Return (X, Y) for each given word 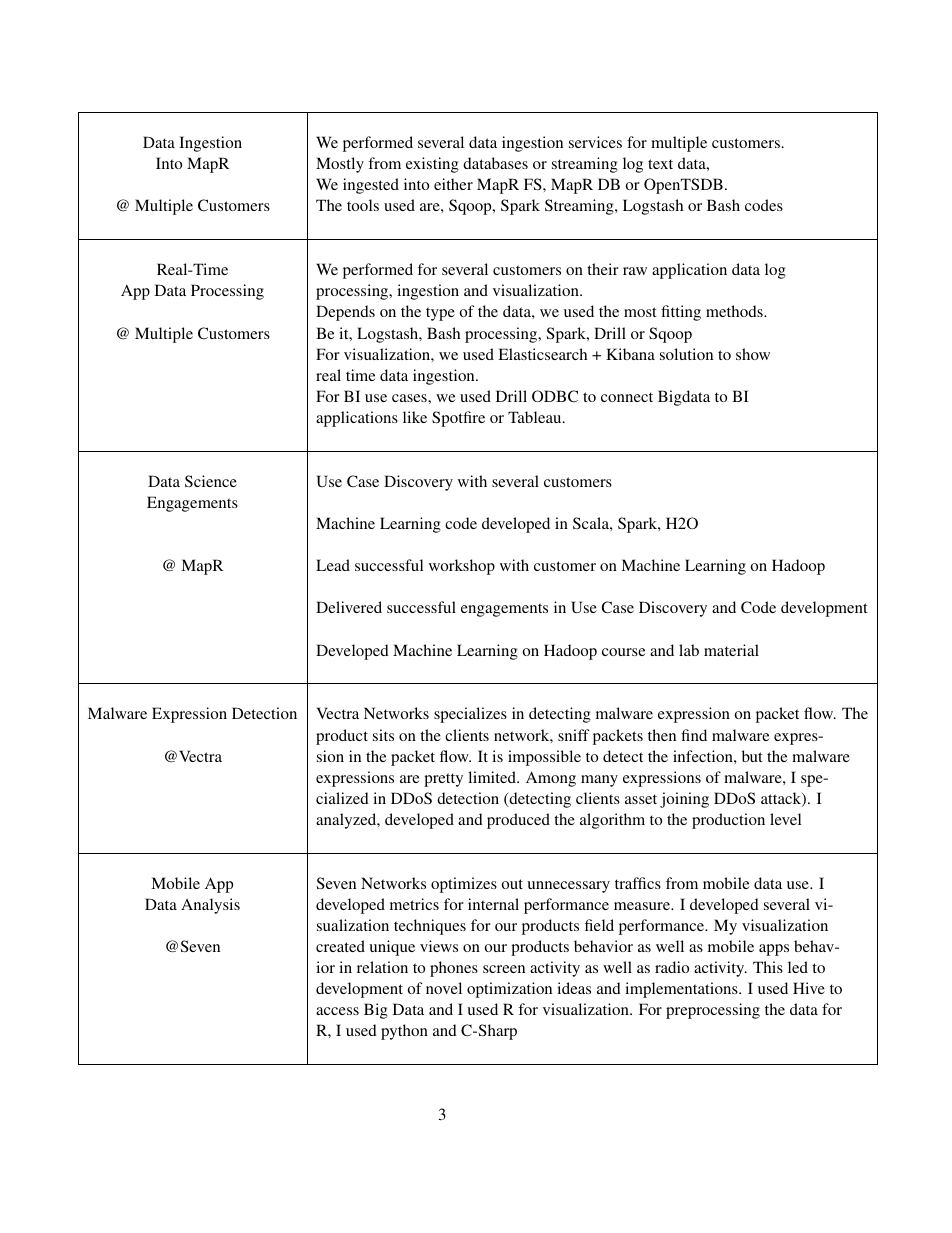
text (660, 164)
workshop (462, 567)
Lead (333, 565)
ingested (371, 186)
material (731, 650)
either (453, 184)
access (337, 1011)
